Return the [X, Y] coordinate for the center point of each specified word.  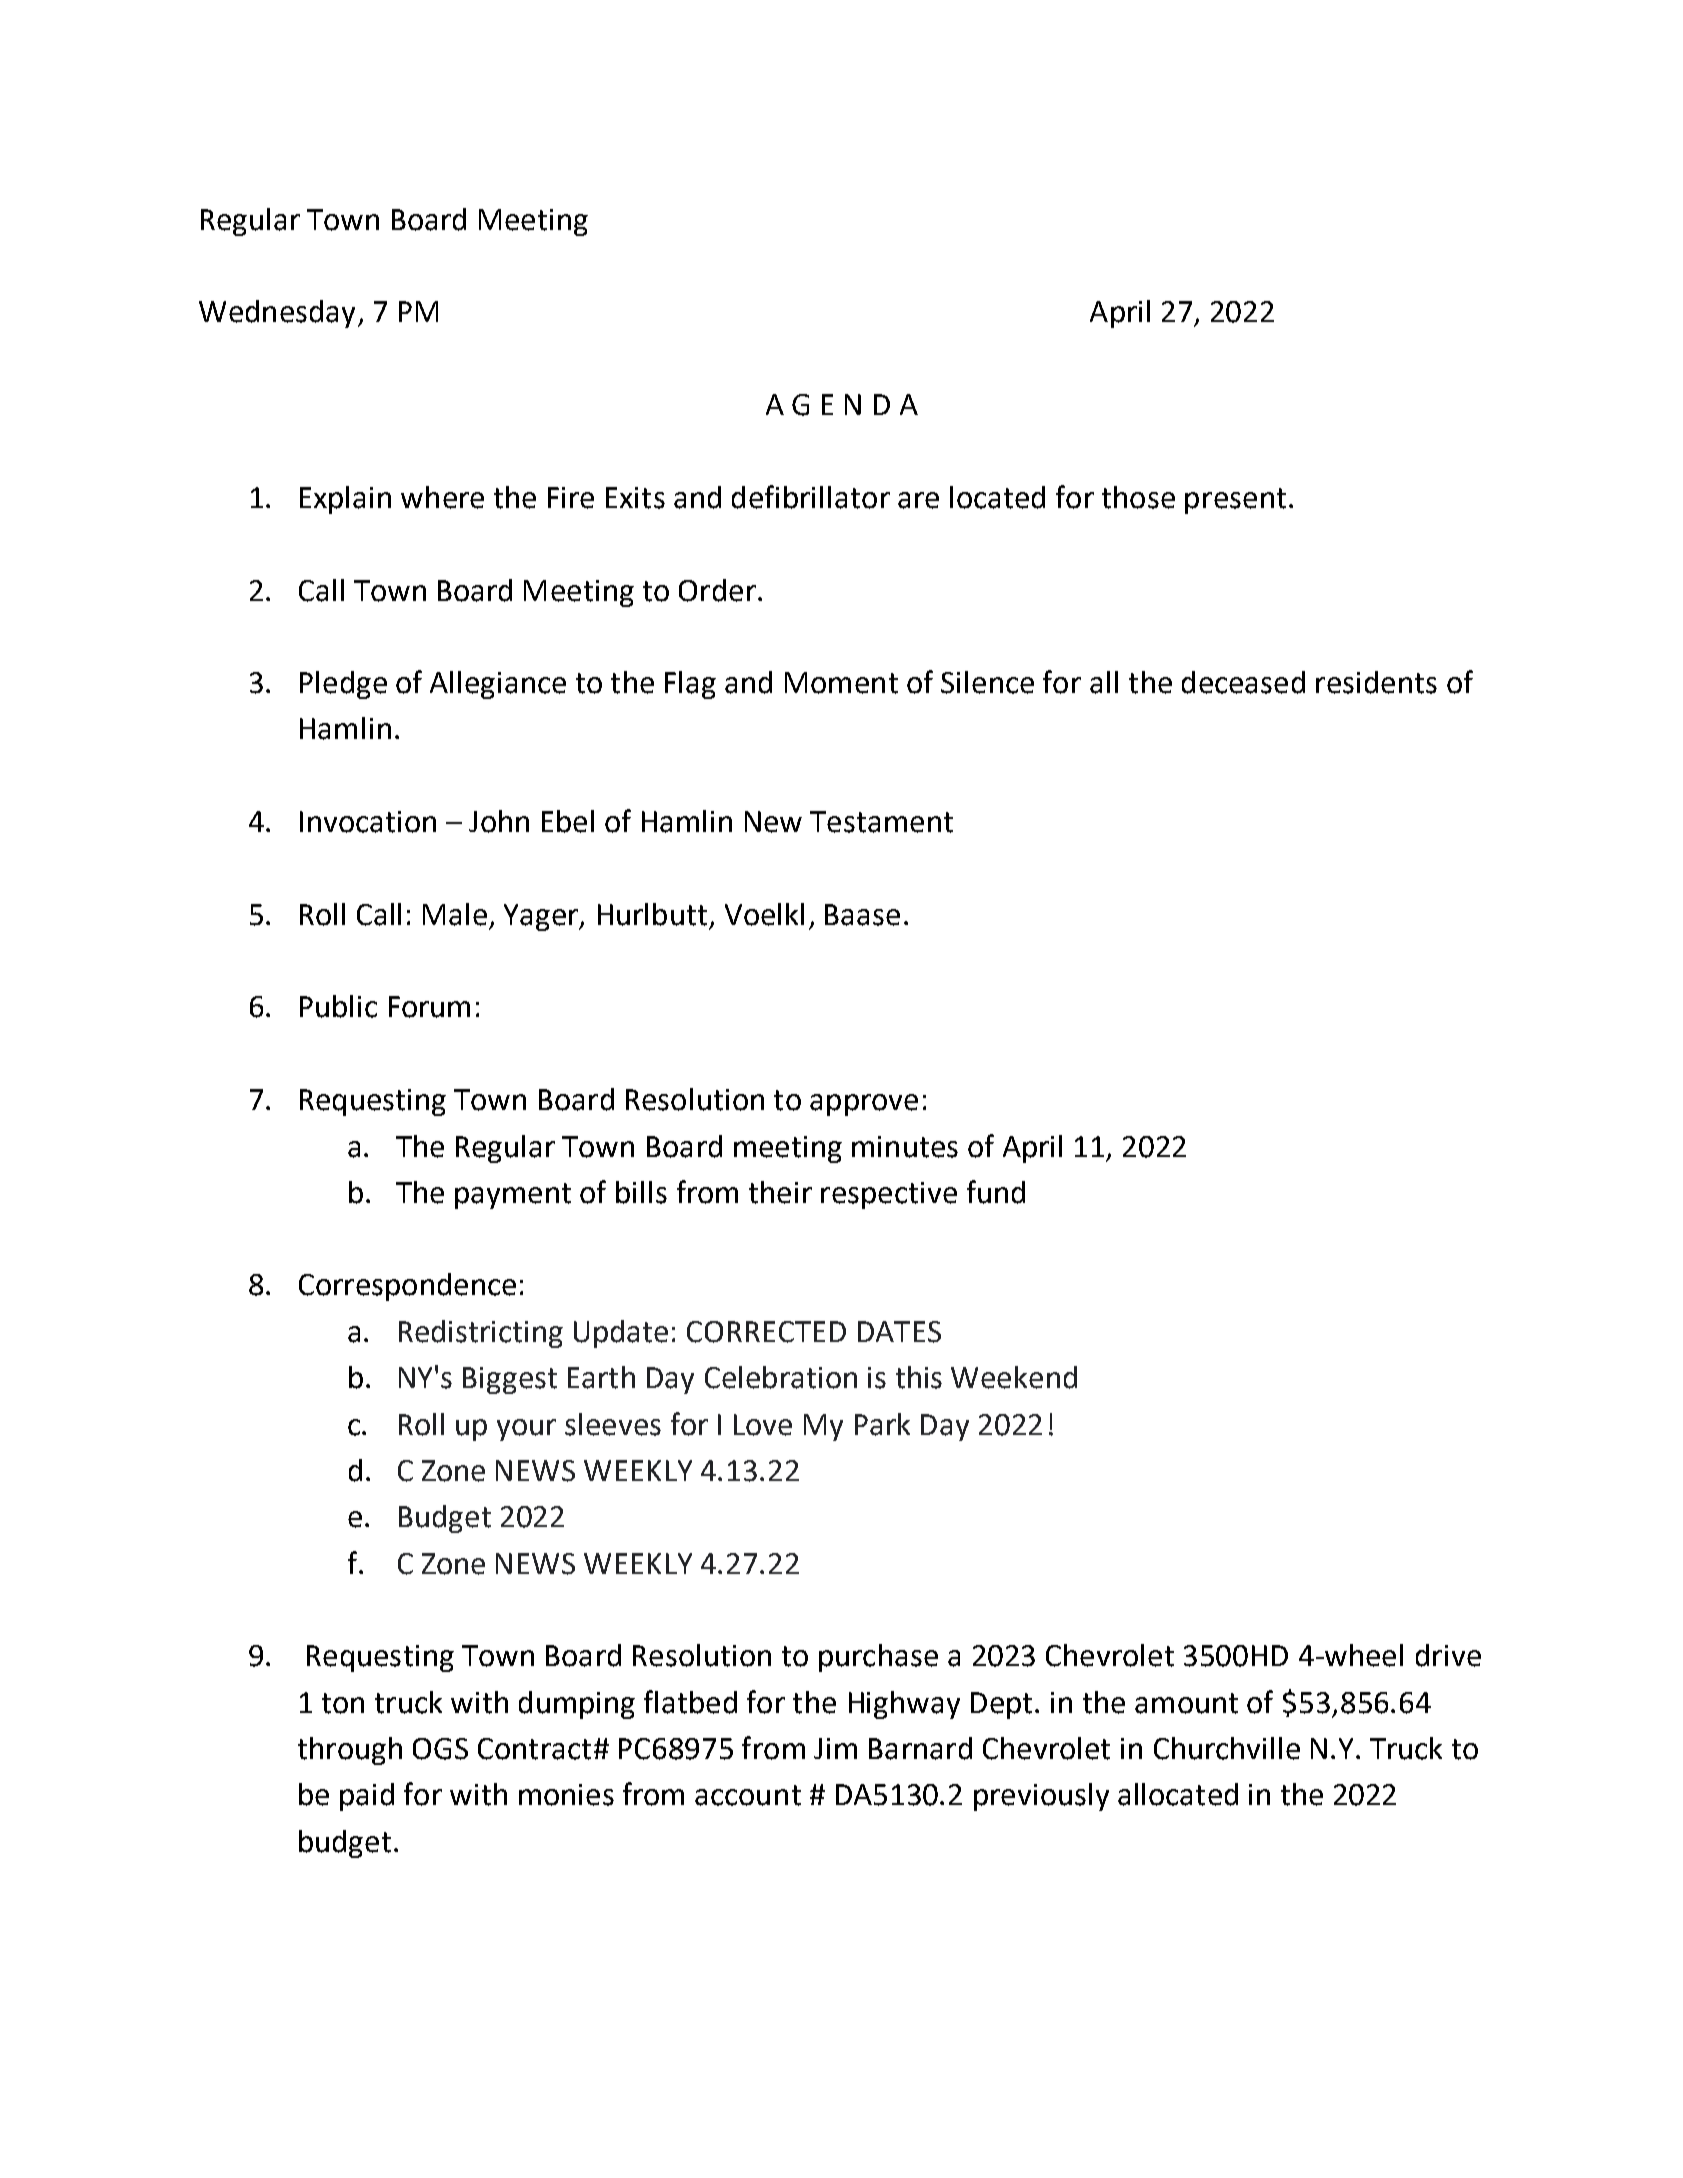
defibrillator [811, 497]
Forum [429, 1007]
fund [996, 1192]
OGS [440, 1749]
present [1235, 501]
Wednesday [277, 314]
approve [864, 1105]
